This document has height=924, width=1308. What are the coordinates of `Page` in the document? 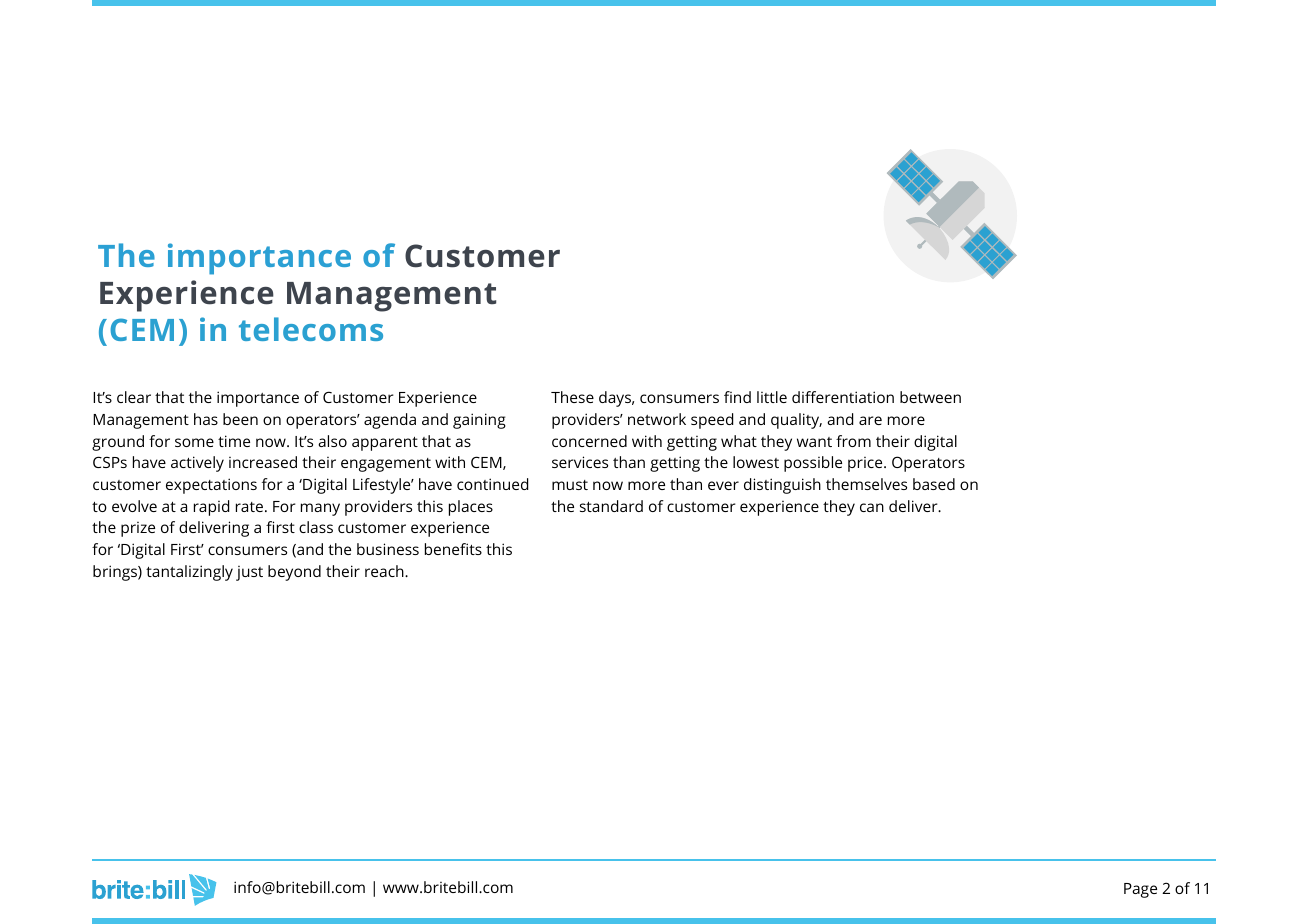 It's located at (1140, 890).
